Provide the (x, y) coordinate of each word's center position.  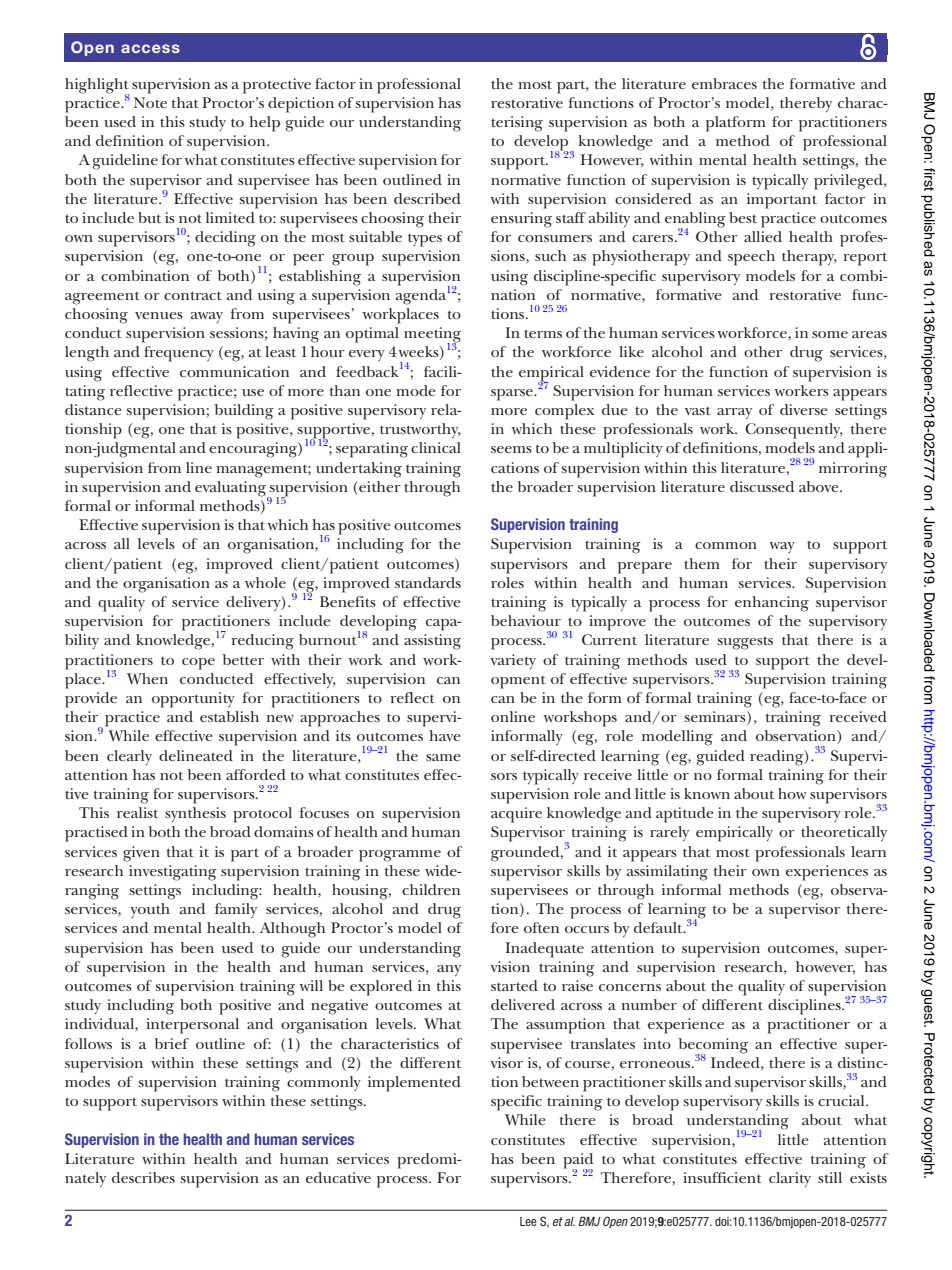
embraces (724, 83)
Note (150, 102)
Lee (528, 1221)
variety (513, 661)
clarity (790, 1179)
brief (172, 1043)
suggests (745, 643)
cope (198, 664)
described (427, 198)
